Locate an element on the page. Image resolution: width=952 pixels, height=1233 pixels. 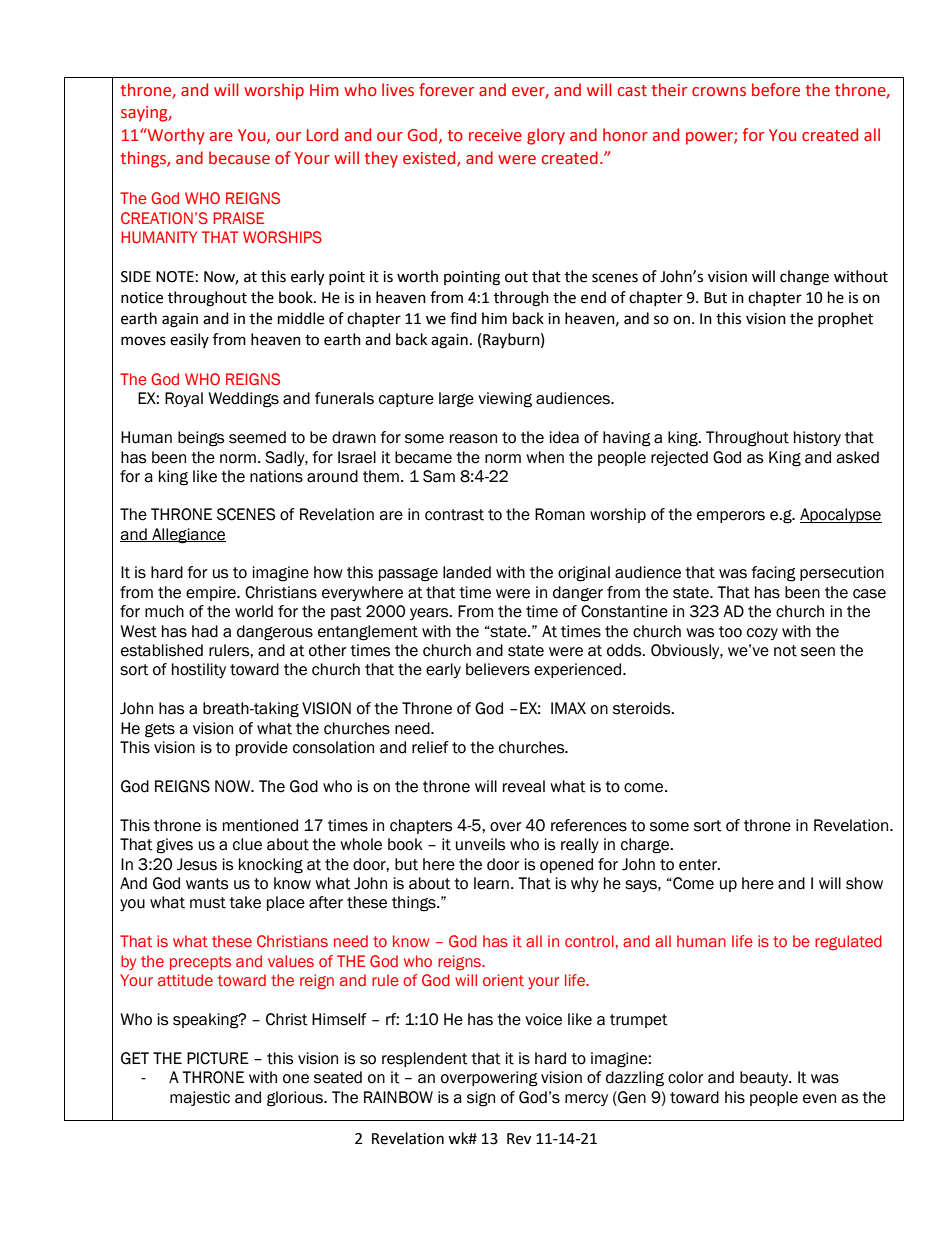
history is located at coordinates (817, 438).
